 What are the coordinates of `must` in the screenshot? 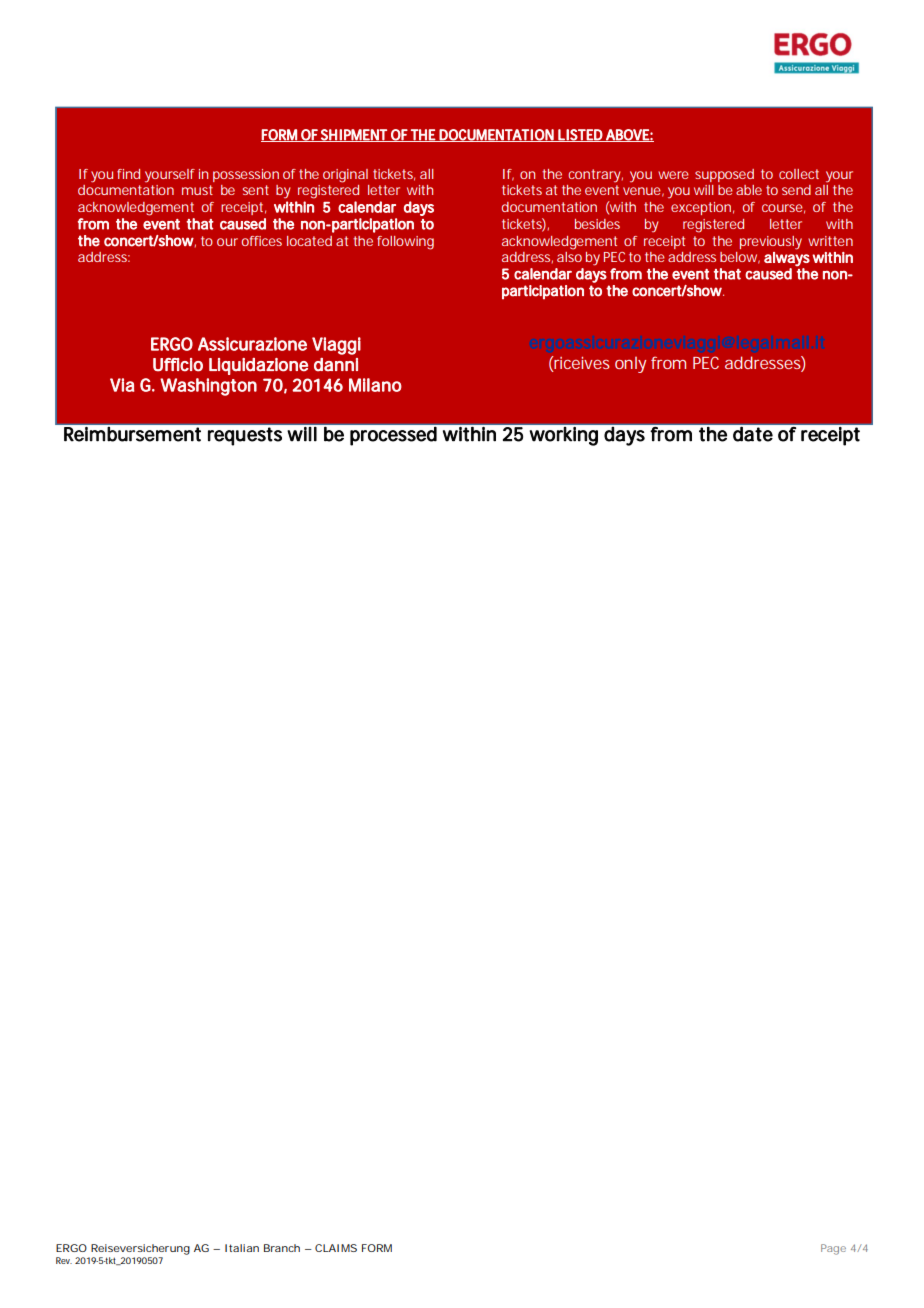 It's located at (197, 190).
